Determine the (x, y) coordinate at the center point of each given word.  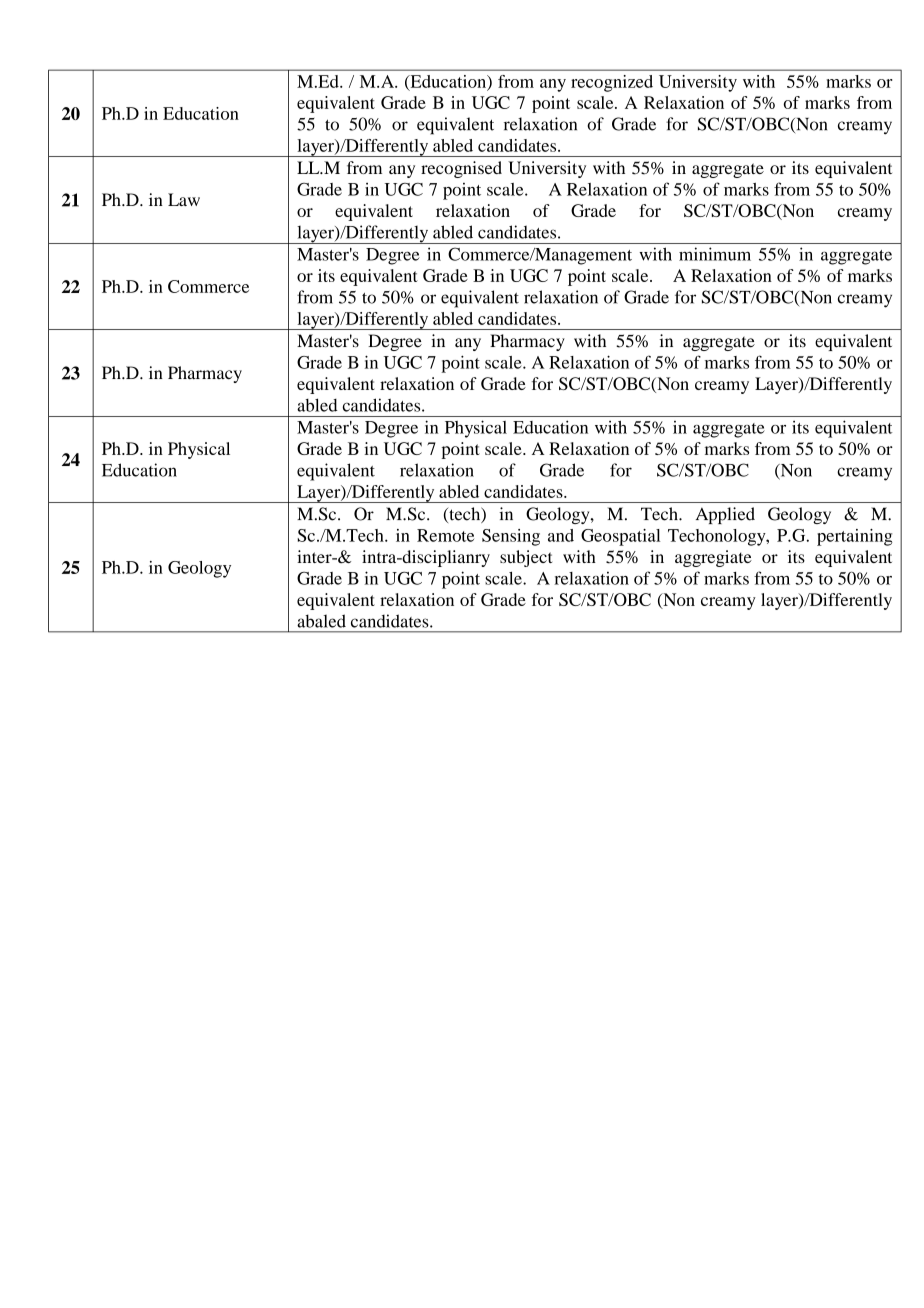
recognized (612, 83)
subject (526, 558)
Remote (445, 535)
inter (315, 556)
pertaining (855, 537)
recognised (461, 169)
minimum (715, 254)
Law (184, 199)
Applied (725, 515)
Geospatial (620, 537)
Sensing (511, 537)
